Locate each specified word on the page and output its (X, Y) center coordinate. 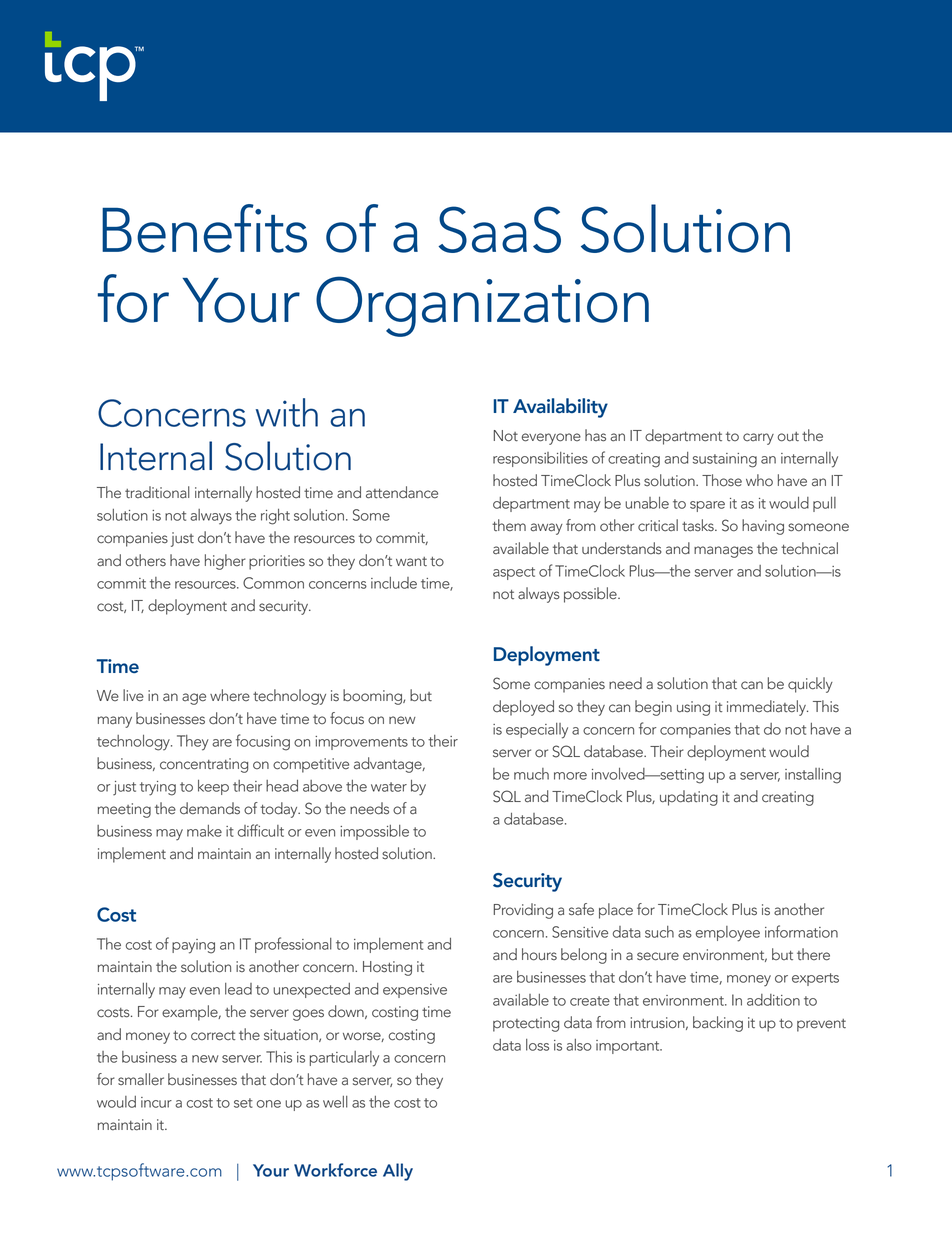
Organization (482, 306)
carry (758, 439)
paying (193, 946)
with (287, 412)
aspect (514, 573)
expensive (415, 991)
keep (213, 787)
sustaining (725, 460)
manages (723, 552)
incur (156, 1102)
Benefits (204, 228)
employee (728, 934)
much (531, 774)
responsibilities (540, 459)
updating (689, 798)
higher (225, 562)
